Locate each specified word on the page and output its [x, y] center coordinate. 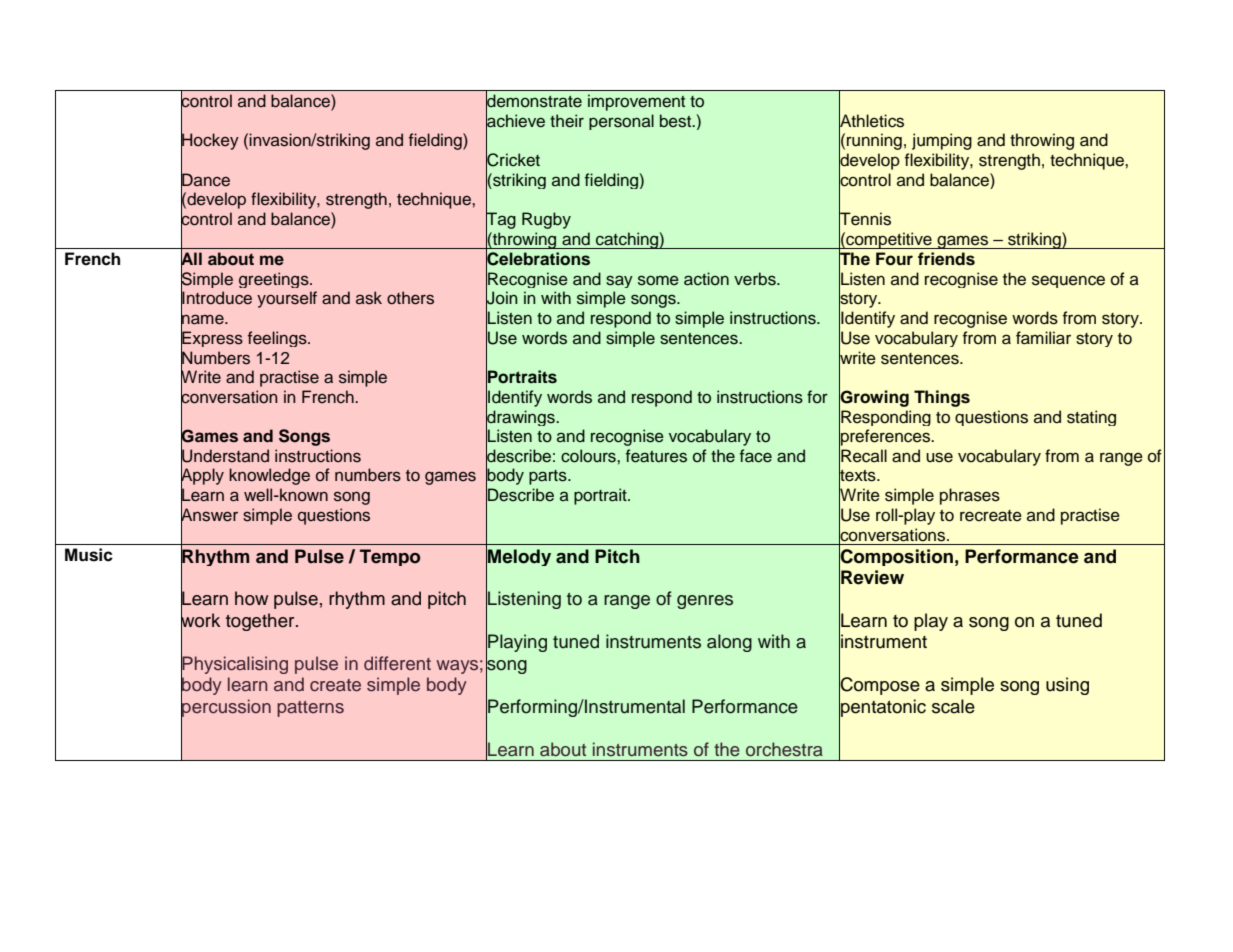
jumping [942, 141]
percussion [226, 708]
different [397, 663]
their [567, 121]
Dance [205, 179]
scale [953, 706]
